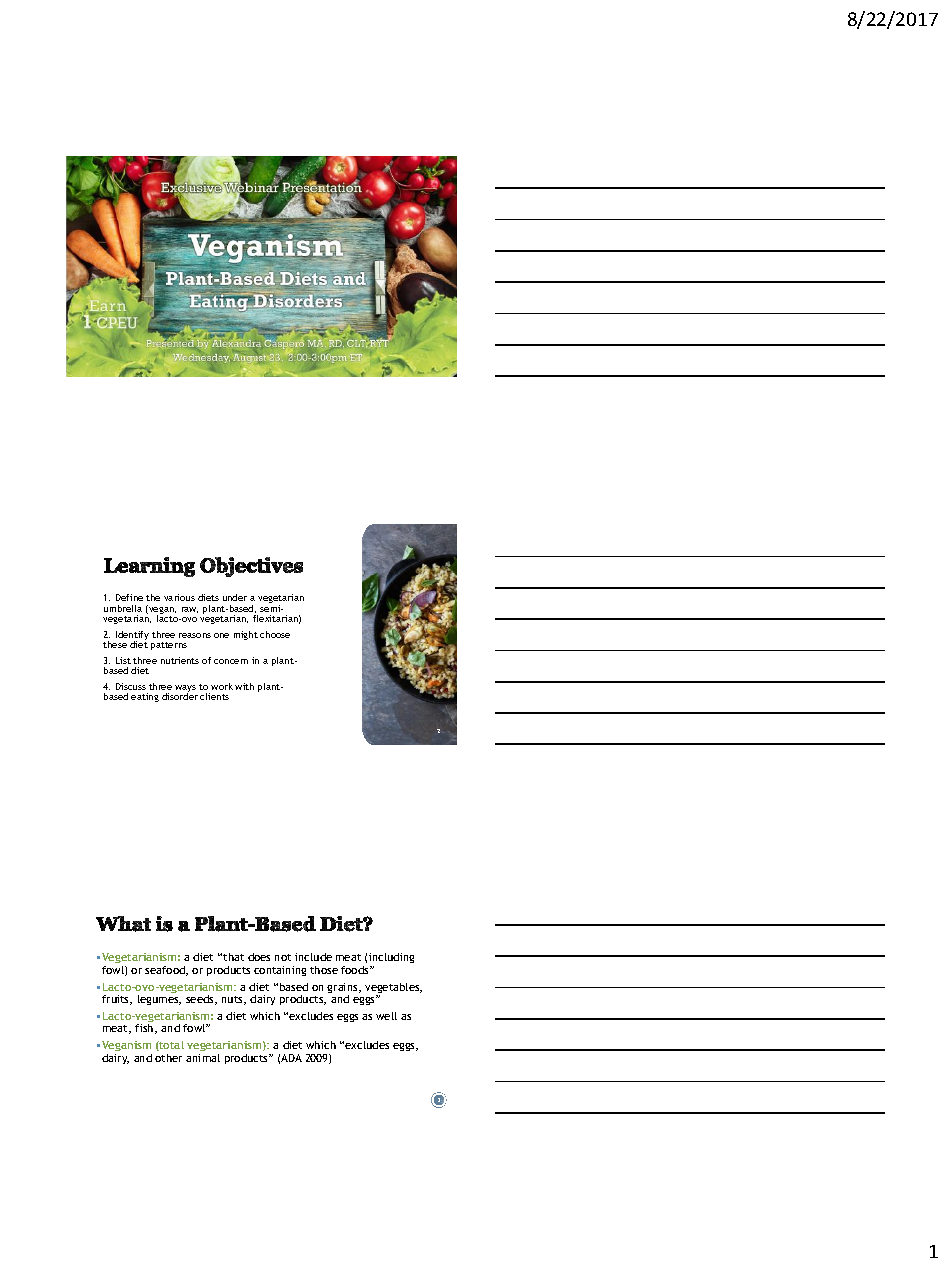 The image size is (952, 1270). What do you see at coordinates (235, 597) in the page?
I see `under` at bounding box center [235, 597].
